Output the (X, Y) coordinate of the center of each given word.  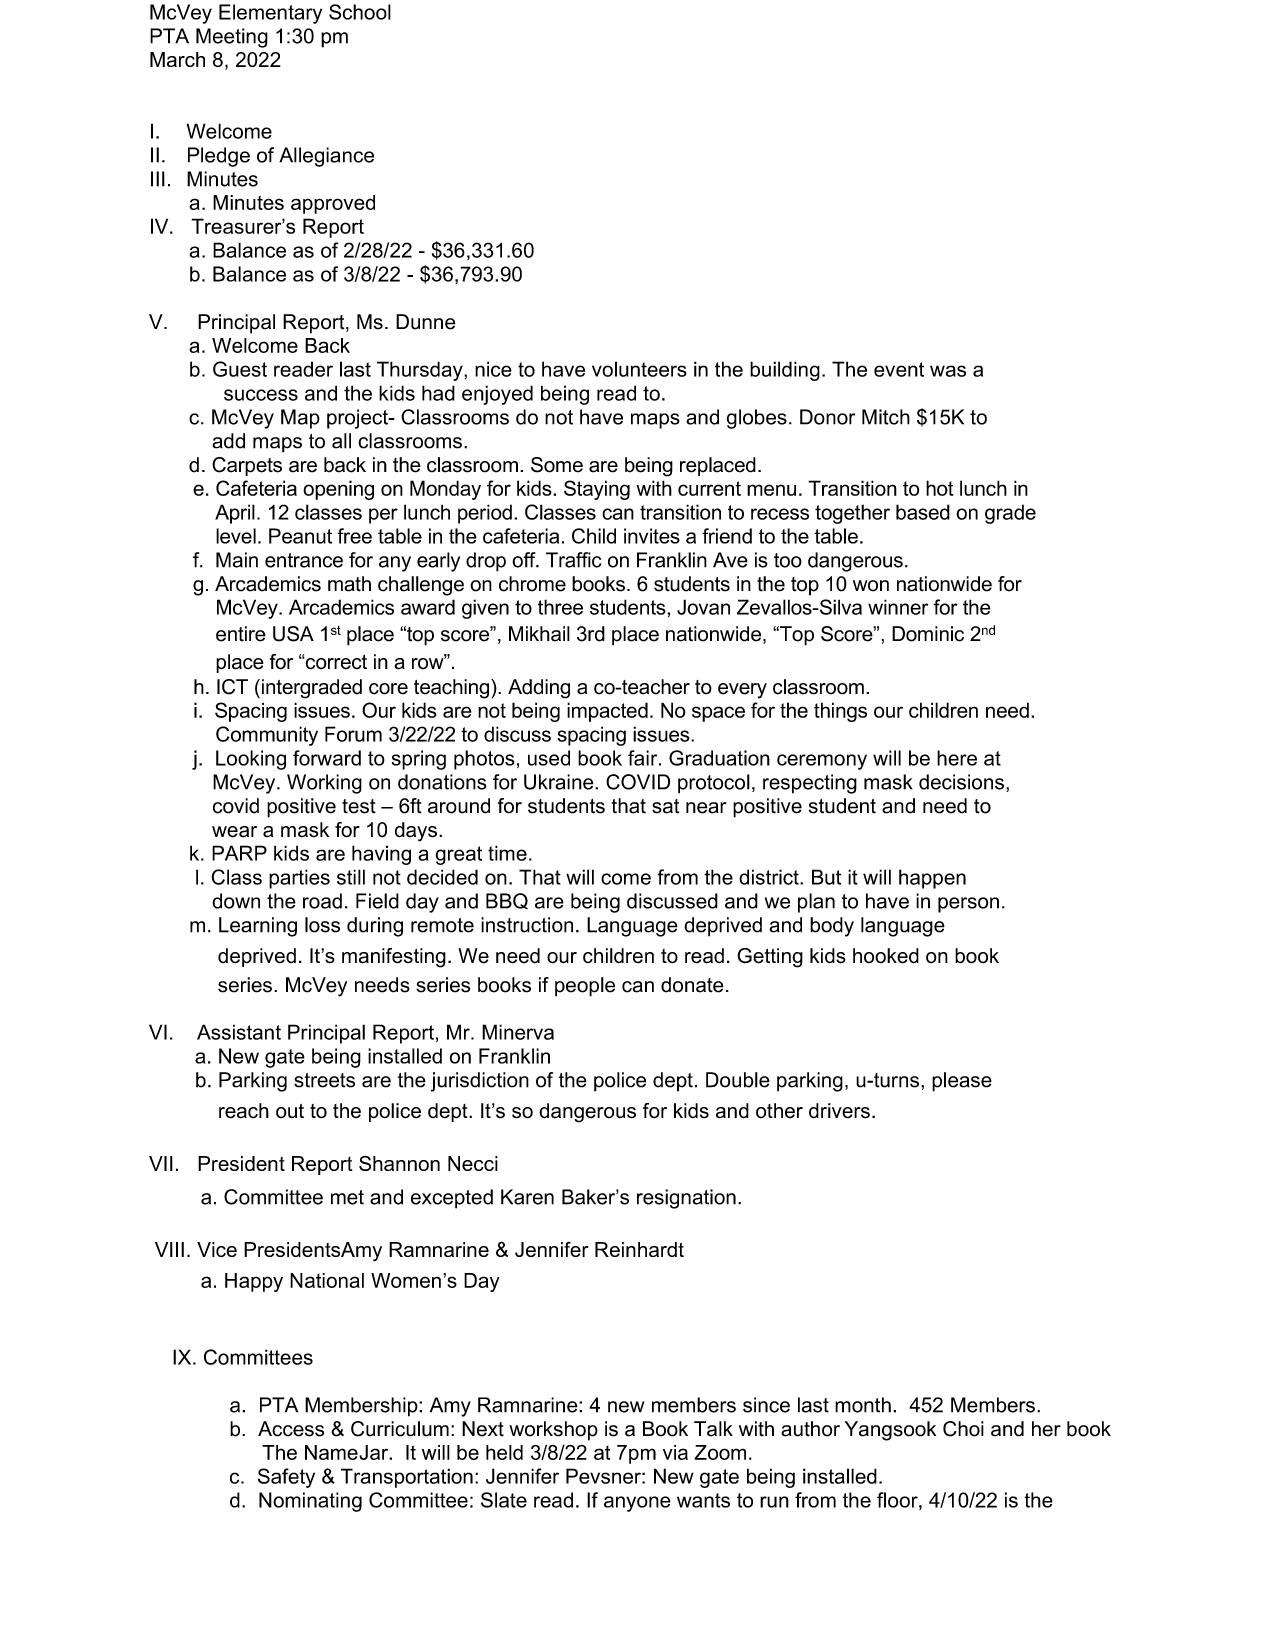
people (585, 987)
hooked (886, 956)
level (236, 536)
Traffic (573, 560)
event (899, 369)
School (360, 12)
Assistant (239, 1032)
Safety (286, 1478)
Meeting (232, 38)
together (852, 514)
